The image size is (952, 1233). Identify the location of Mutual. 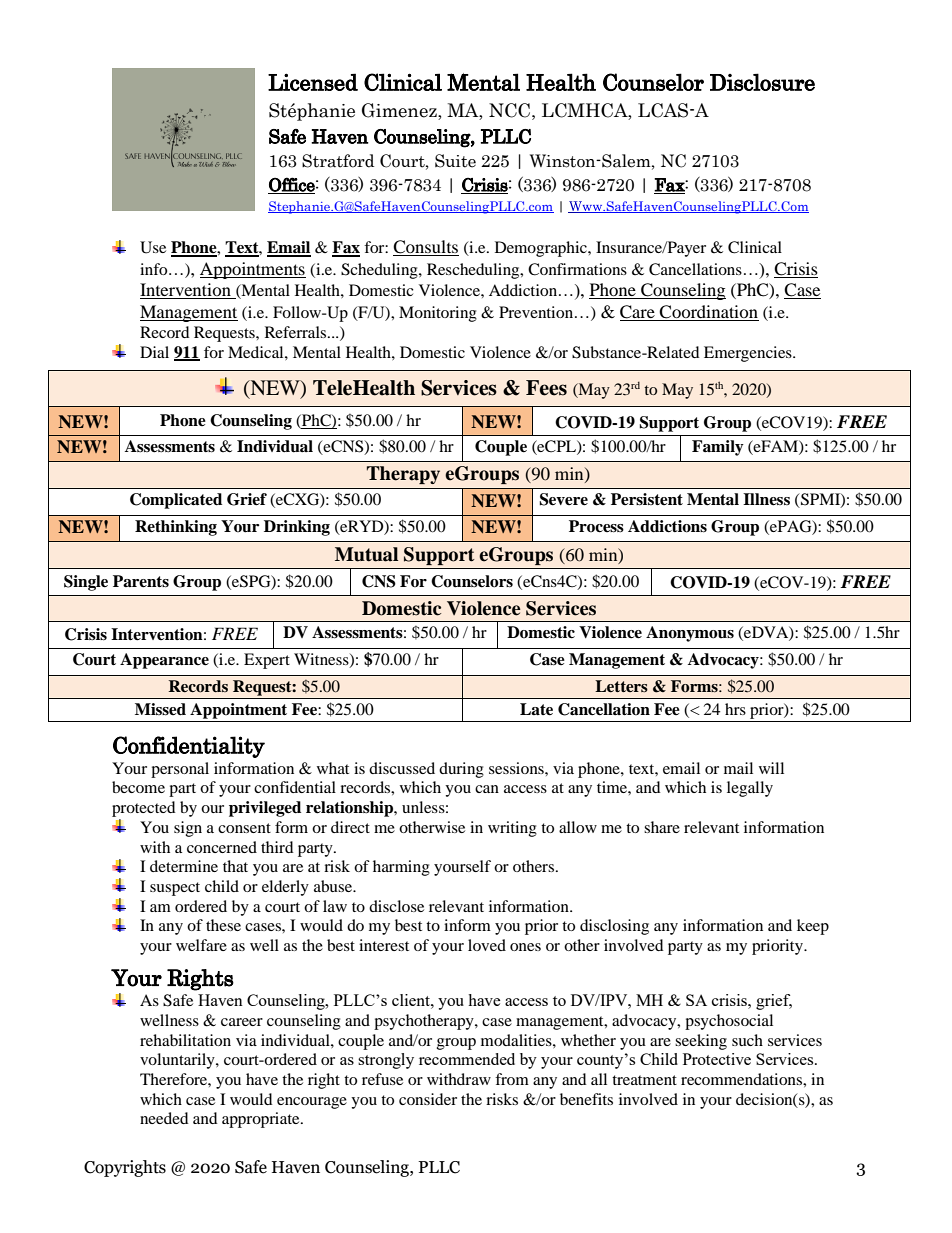
(366, 554).
